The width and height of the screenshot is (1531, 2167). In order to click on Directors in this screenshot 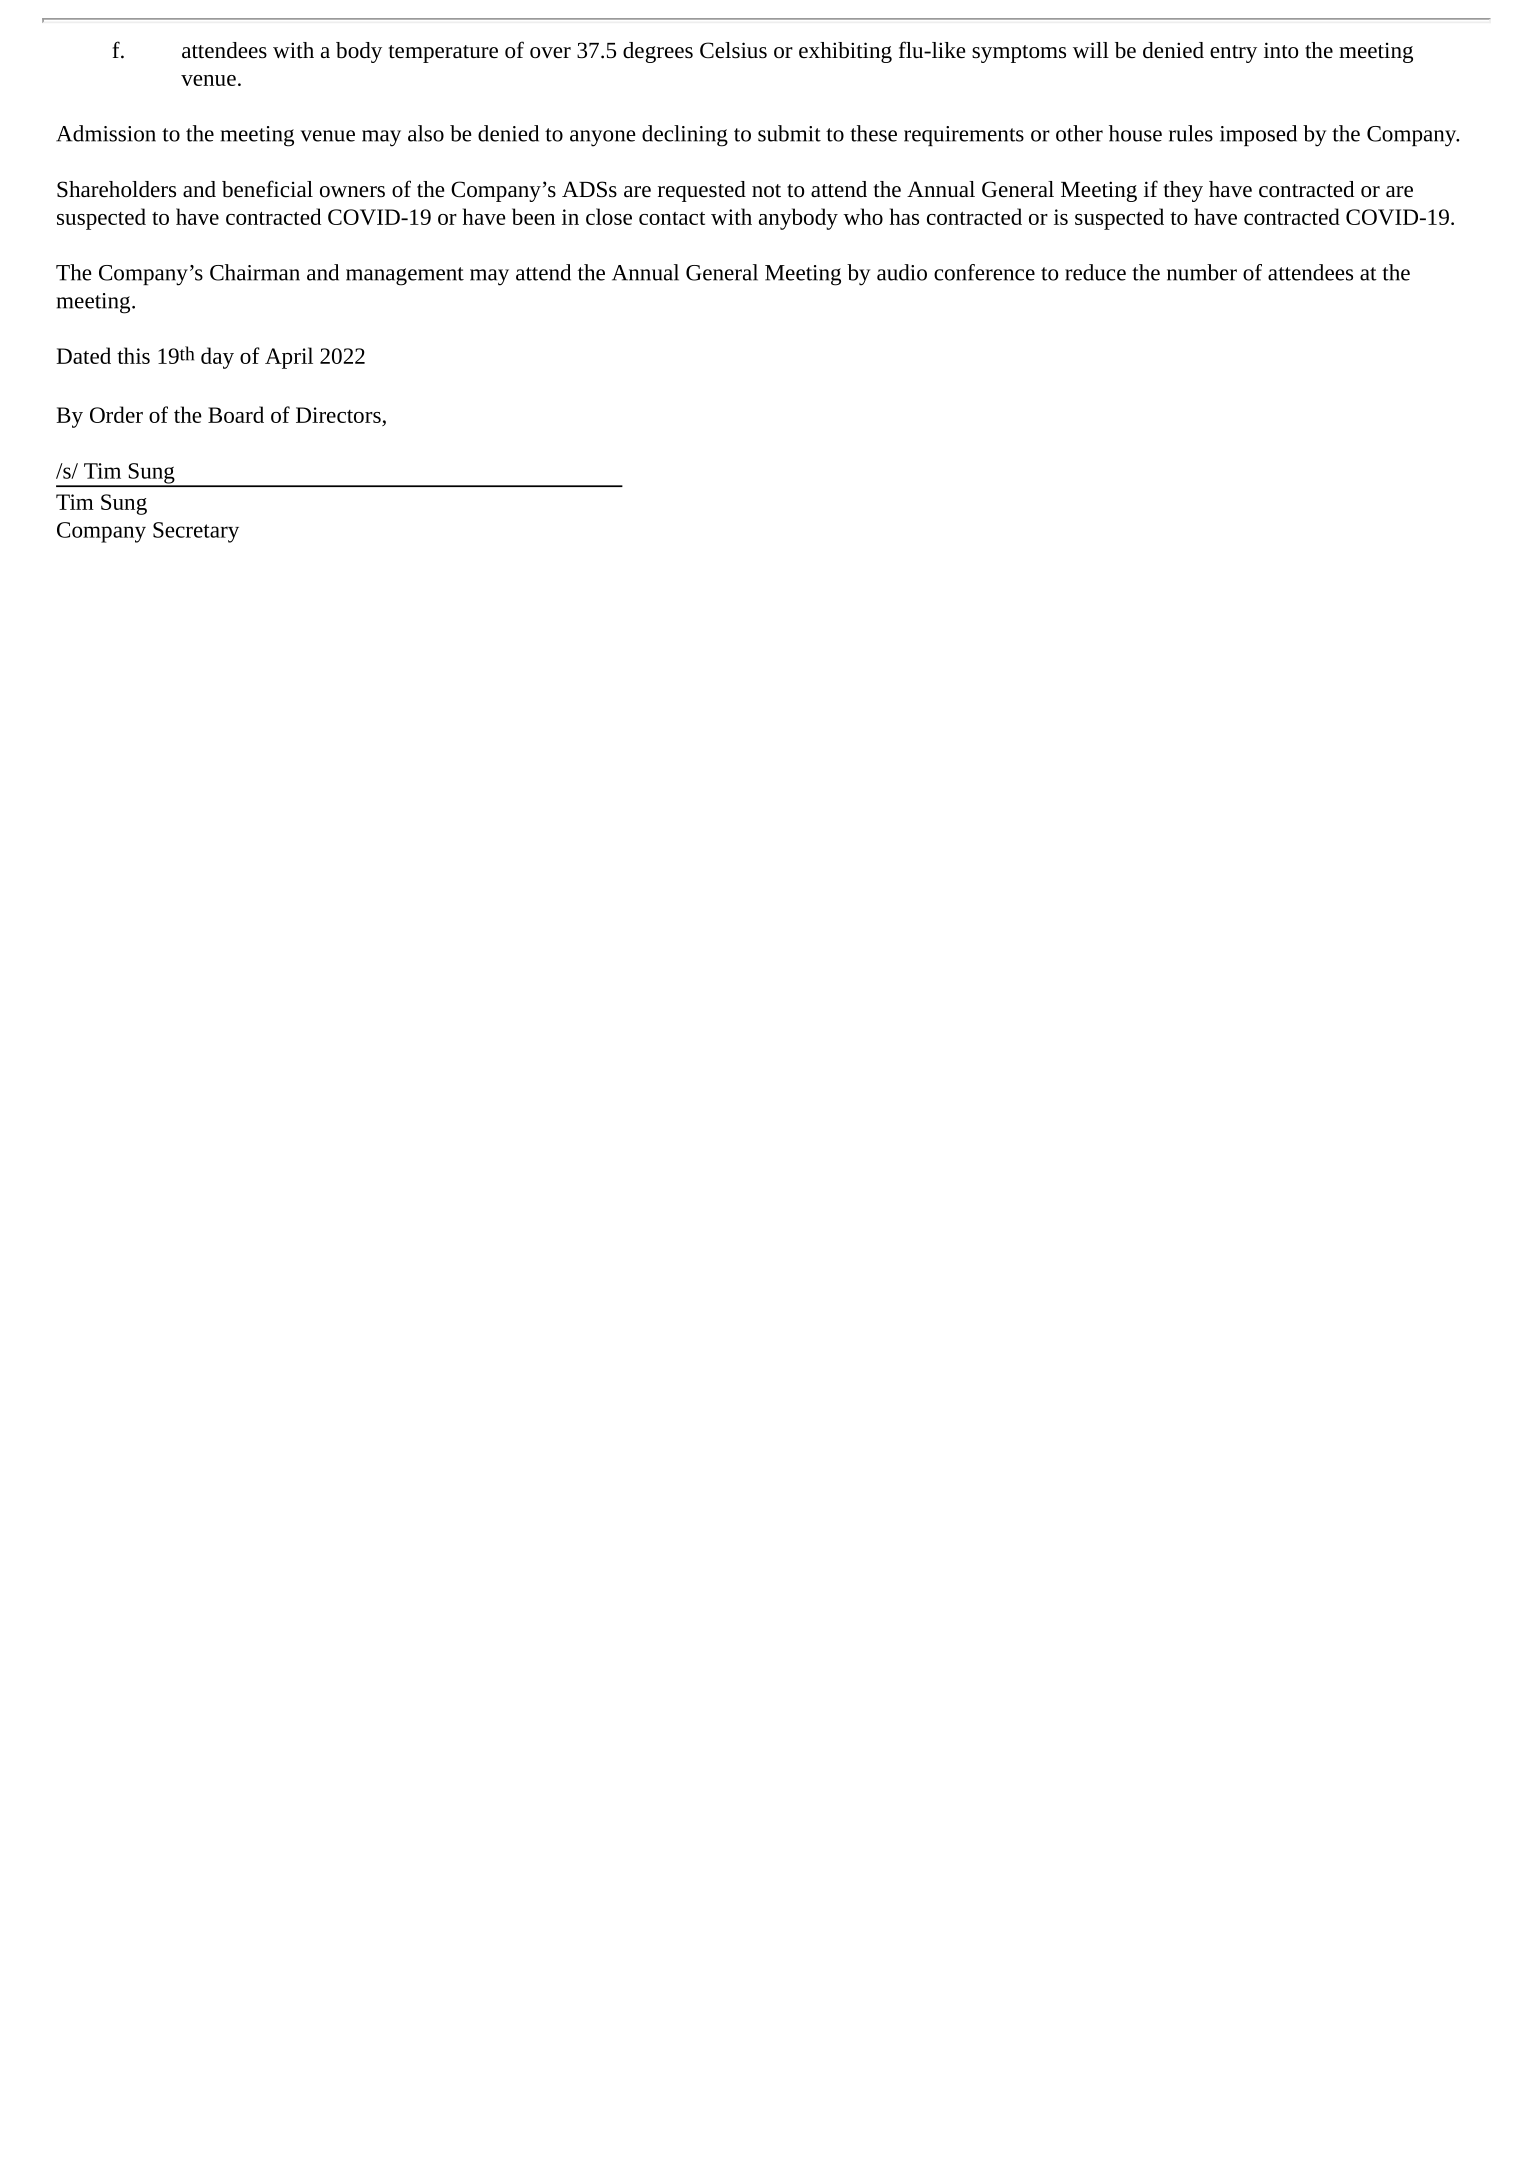, I will do `click(339, 416)`.
